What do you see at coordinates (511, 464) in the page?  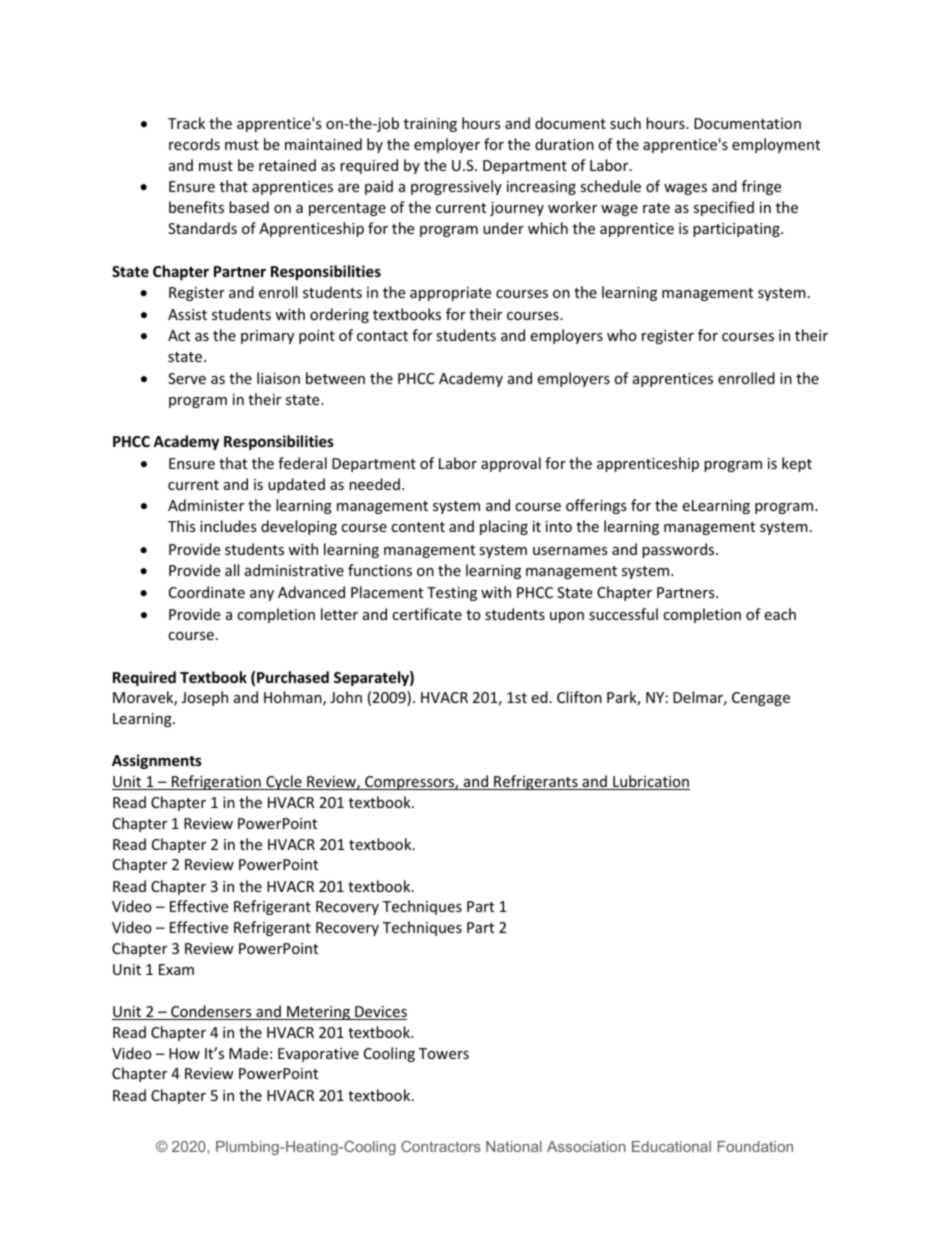 I see `approval` at bounding box center [511, 464].
